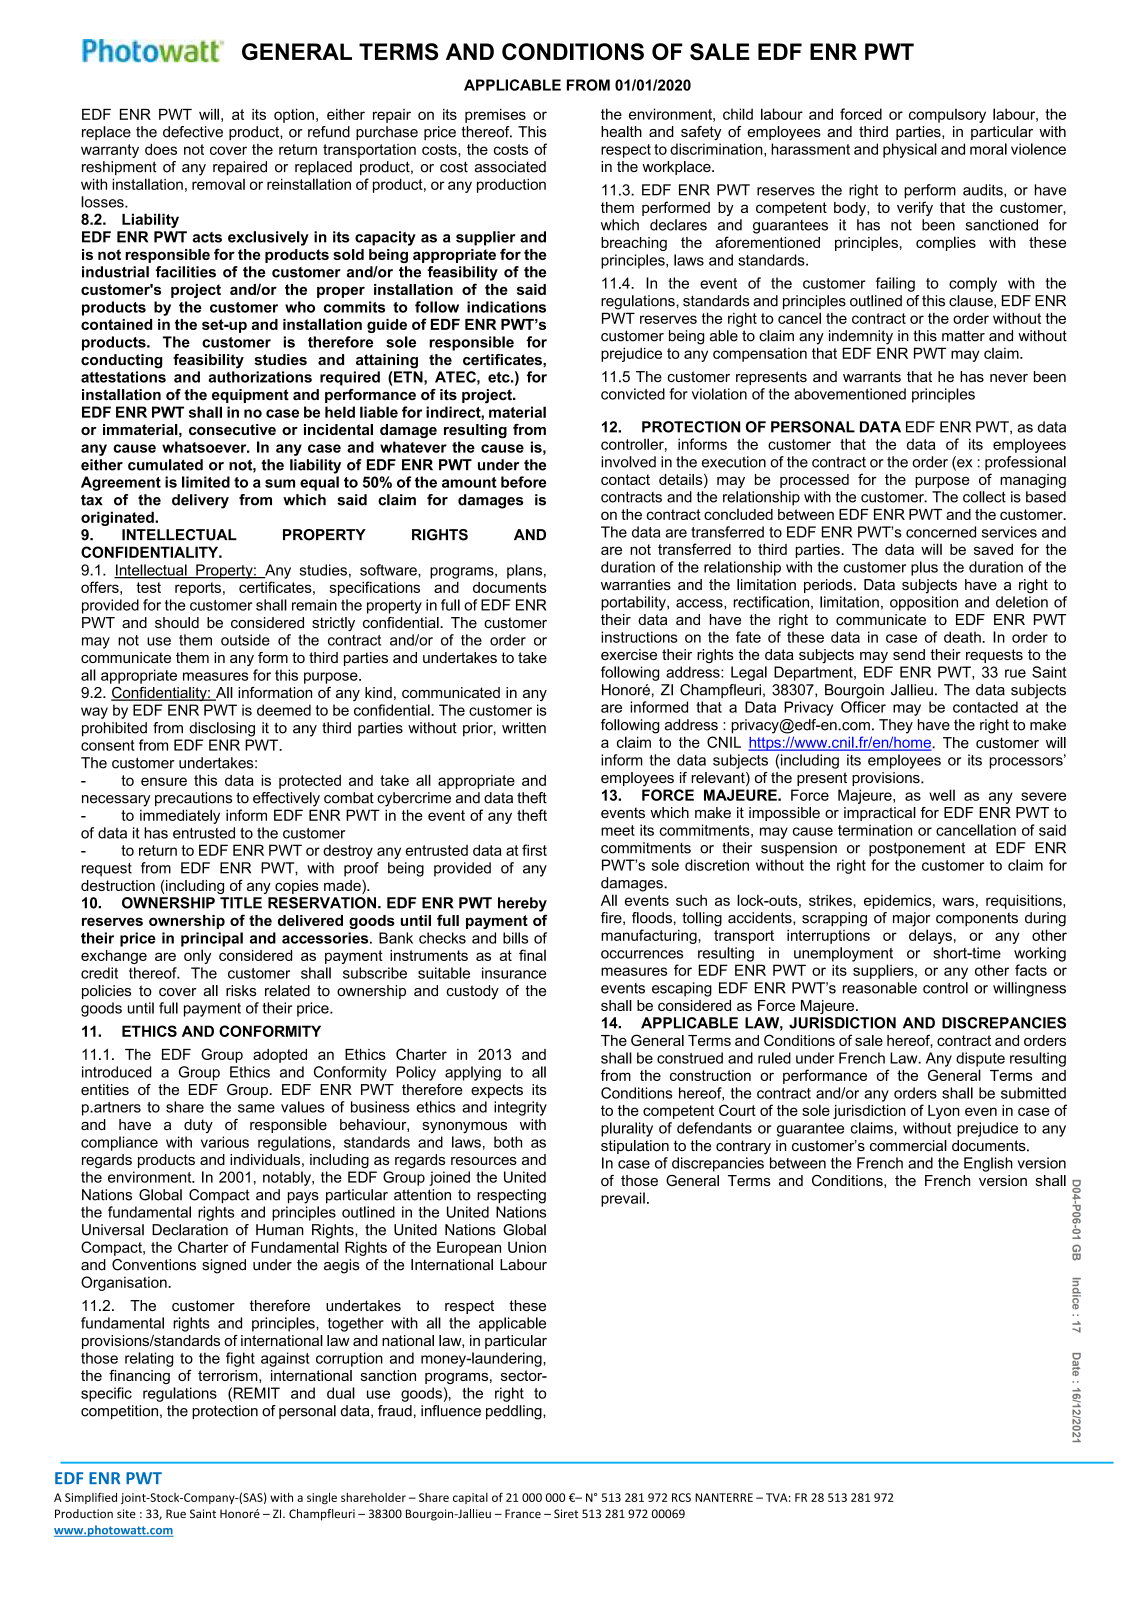 This screenshot has width=1134, height=1604. I want to click on defective, so click(193, 132).
